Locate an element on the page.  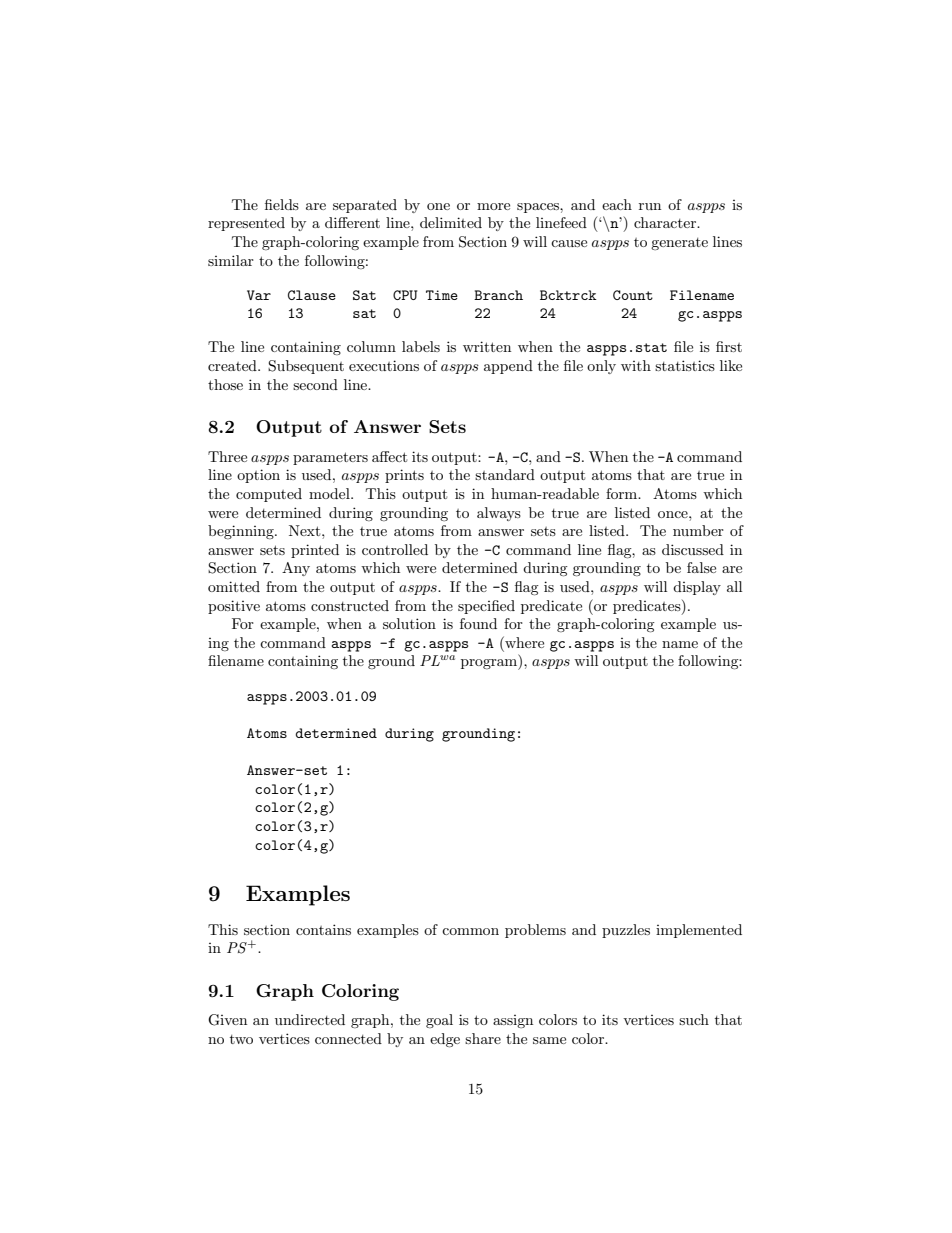
delimited is located at coordinates (451, 222).
